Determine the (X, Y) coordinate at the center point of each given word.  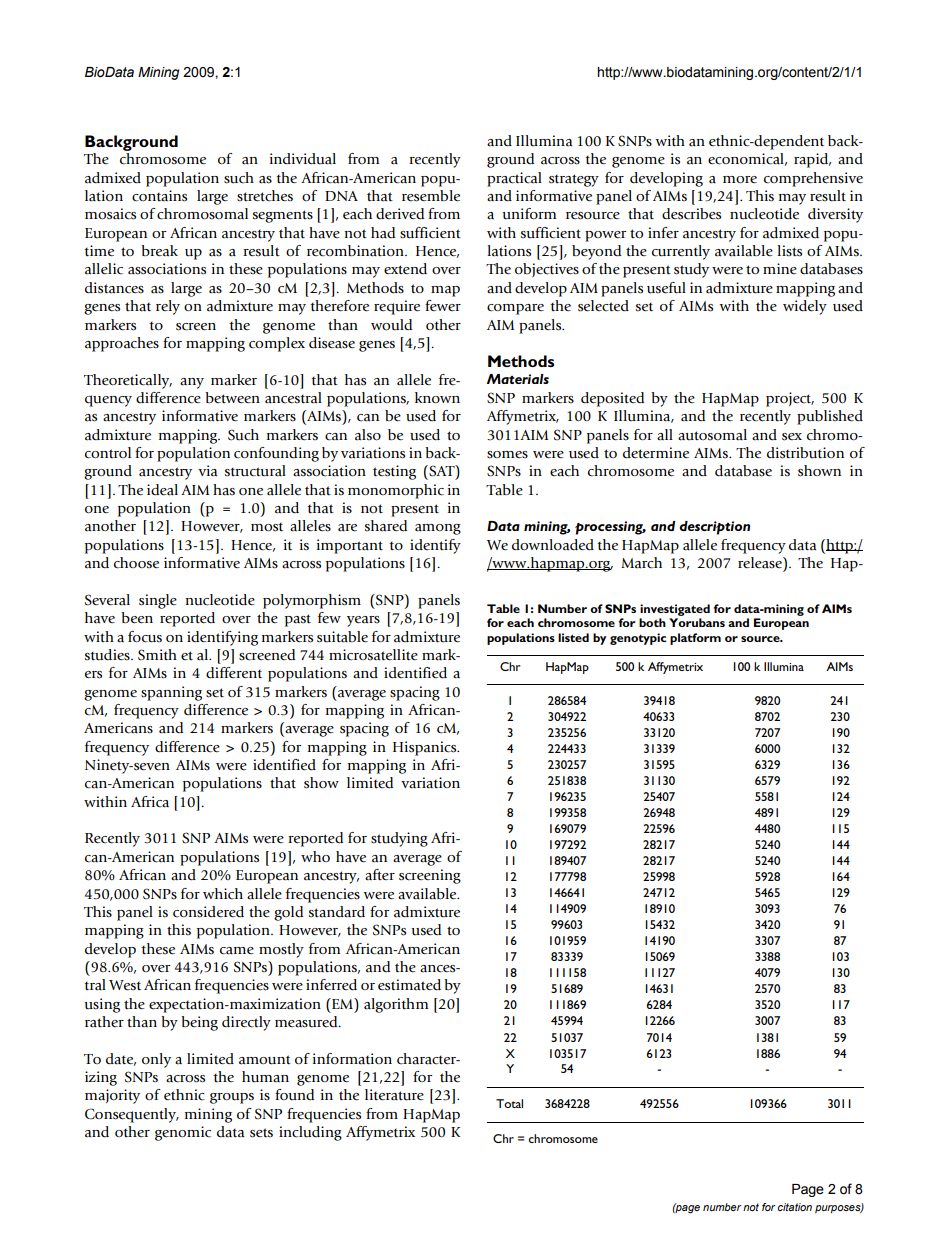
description (714, 528)
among (438, 529)
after (380, 875)
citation (795, 1207)
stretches (265, 196)
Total (509, 1103)
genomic (183, 1133)
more (740, 180)
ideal (162, 490)
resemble (431, 196)
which (223, 893)
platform (695, 639)
